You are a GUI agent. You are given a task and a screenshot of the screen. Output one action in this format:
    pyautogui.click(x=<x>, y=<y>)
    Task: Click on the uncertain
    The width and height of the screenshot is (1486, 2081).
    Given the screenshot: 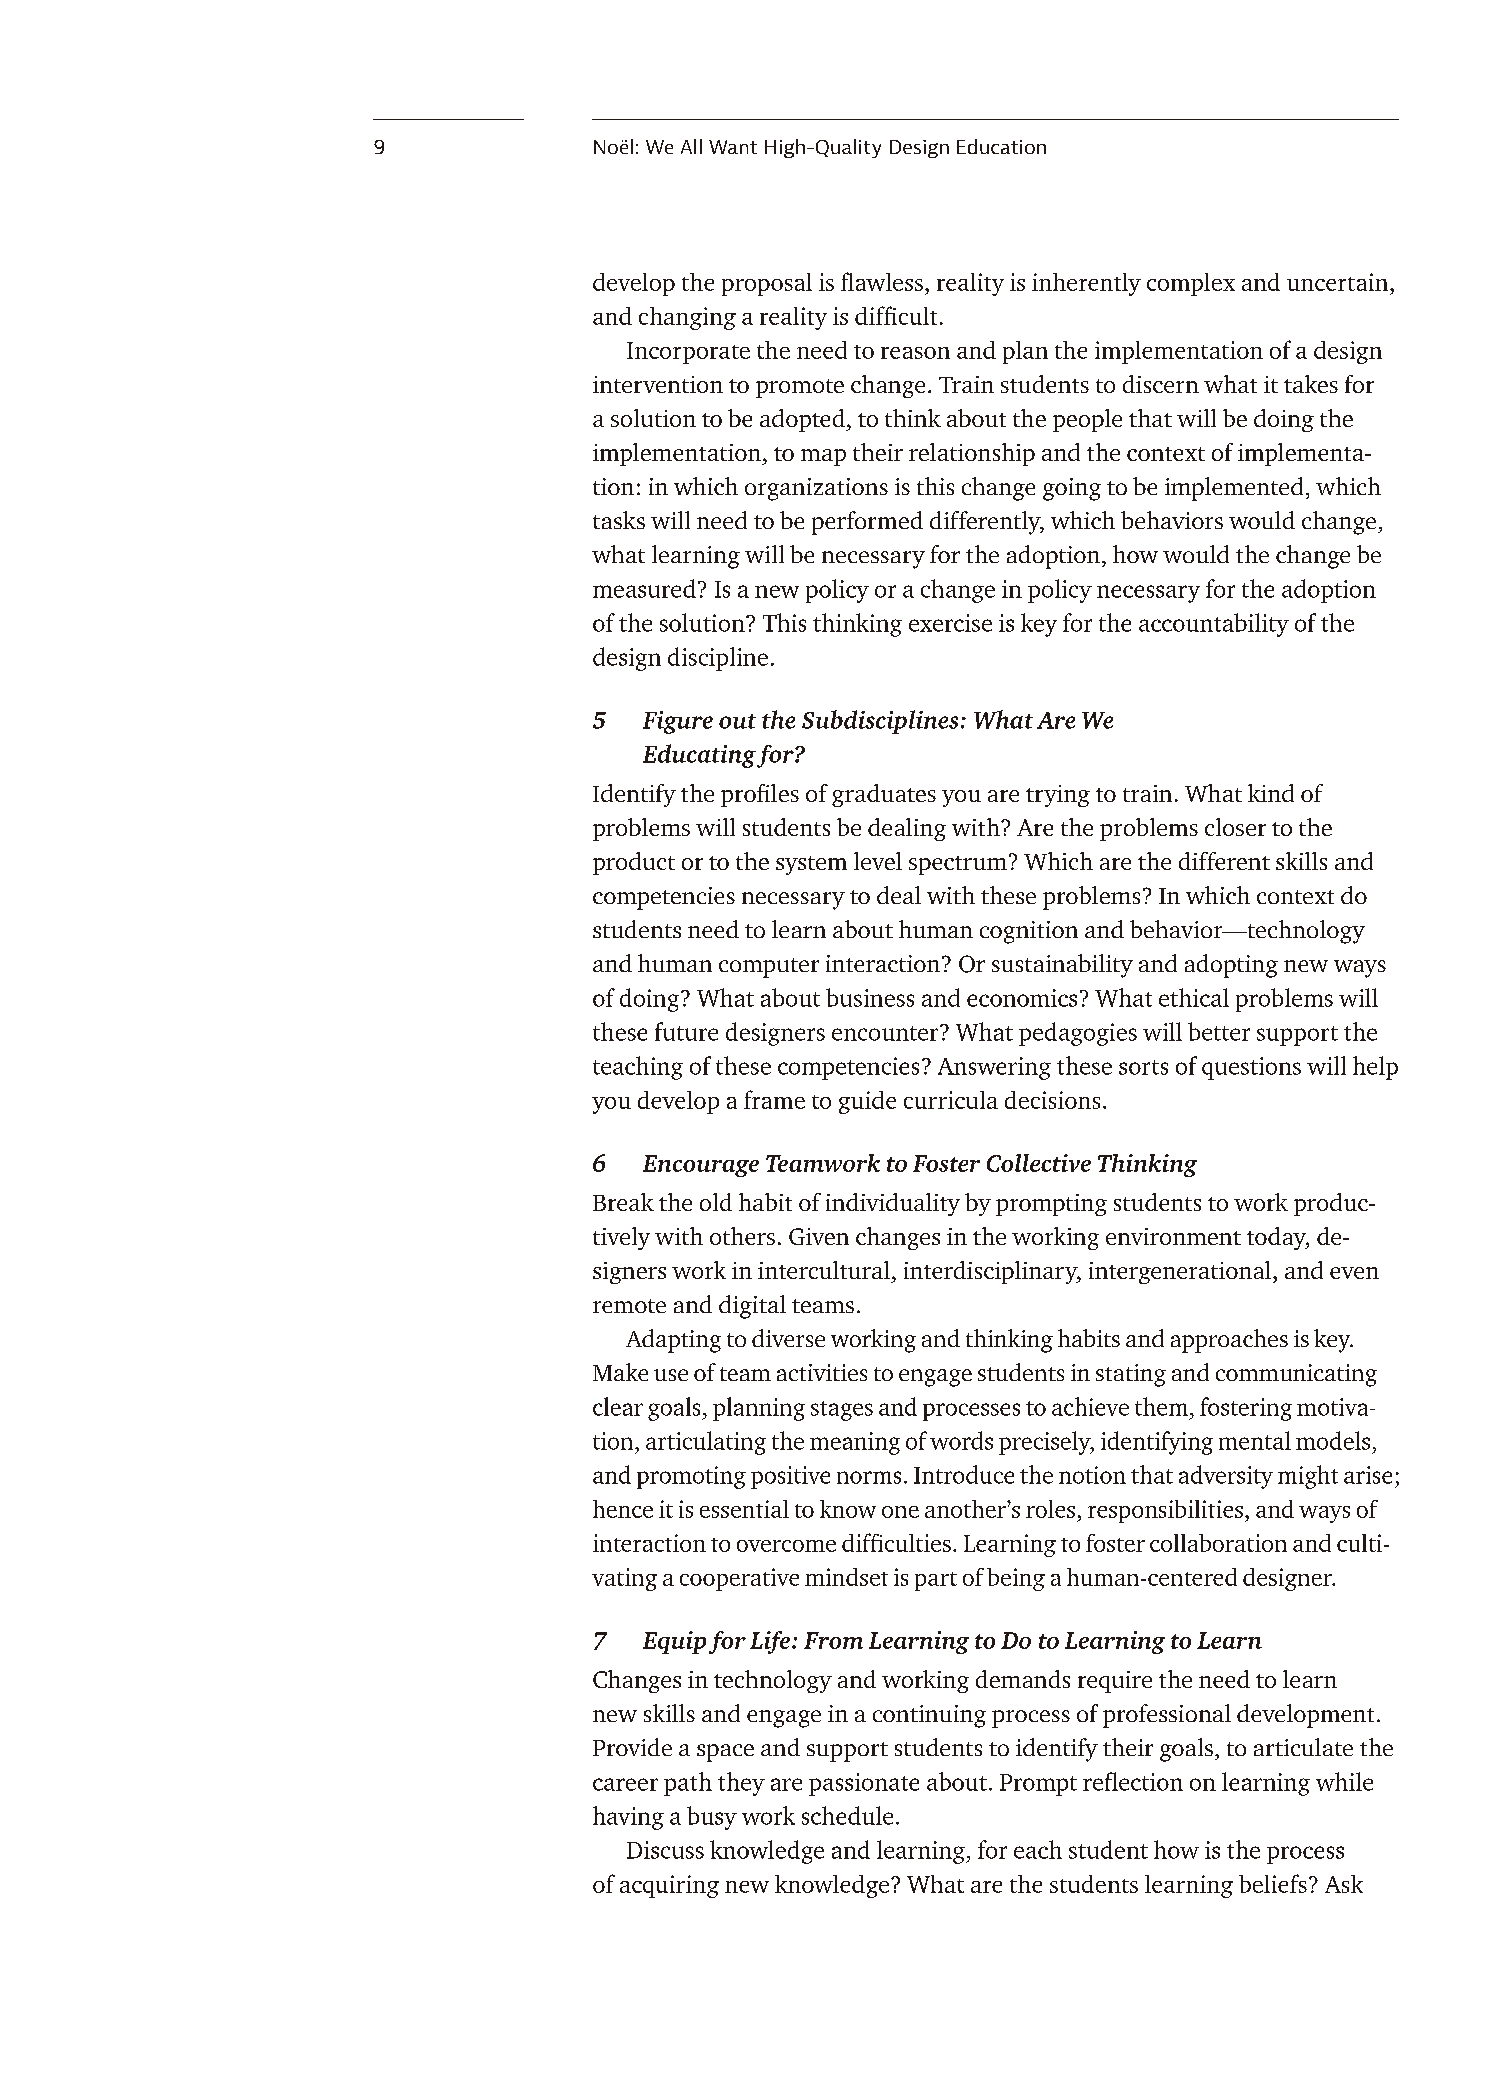 What is the action you would take?
    pyautogui.click(x=1339, y=282)
